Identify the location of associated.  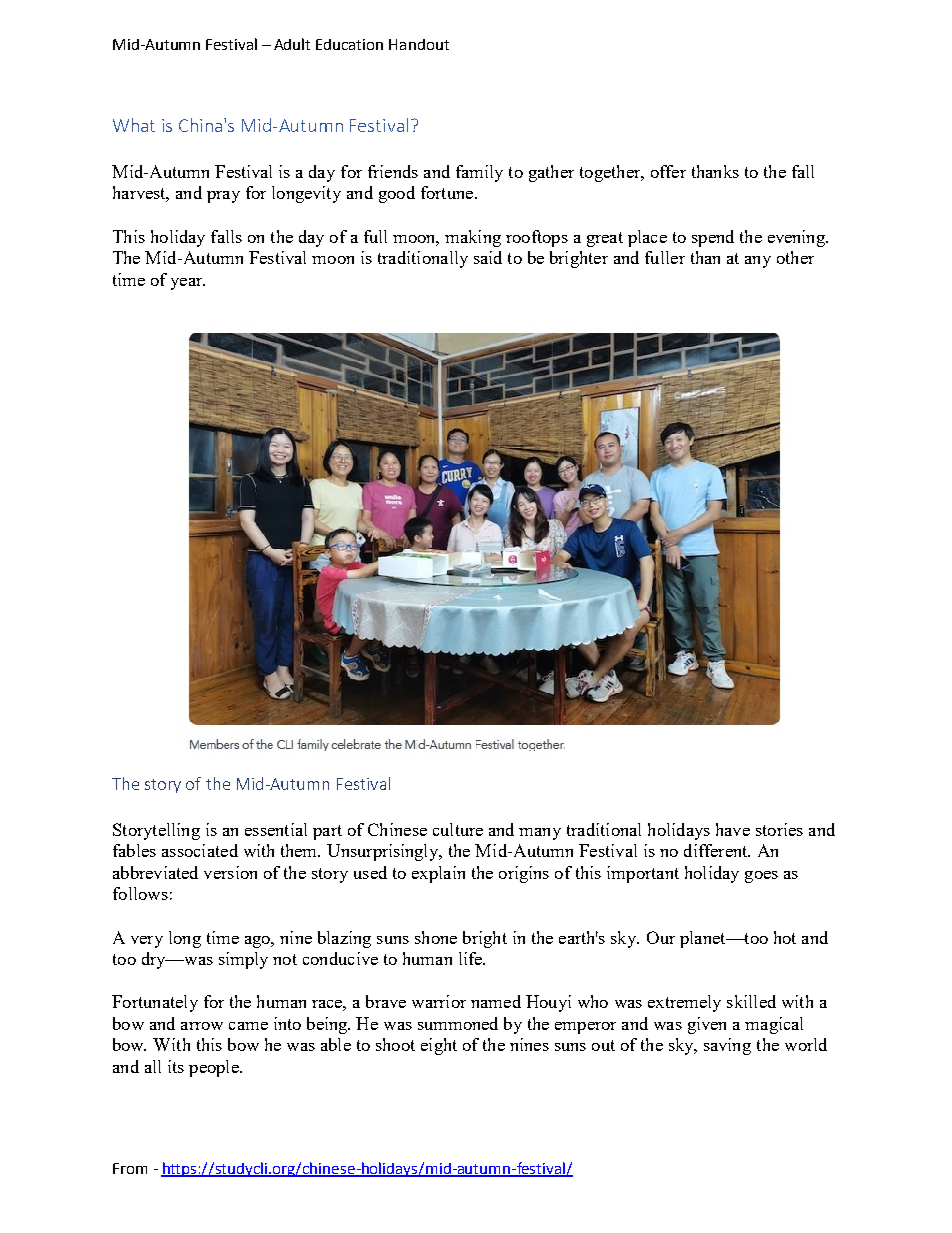
(200, 850).
